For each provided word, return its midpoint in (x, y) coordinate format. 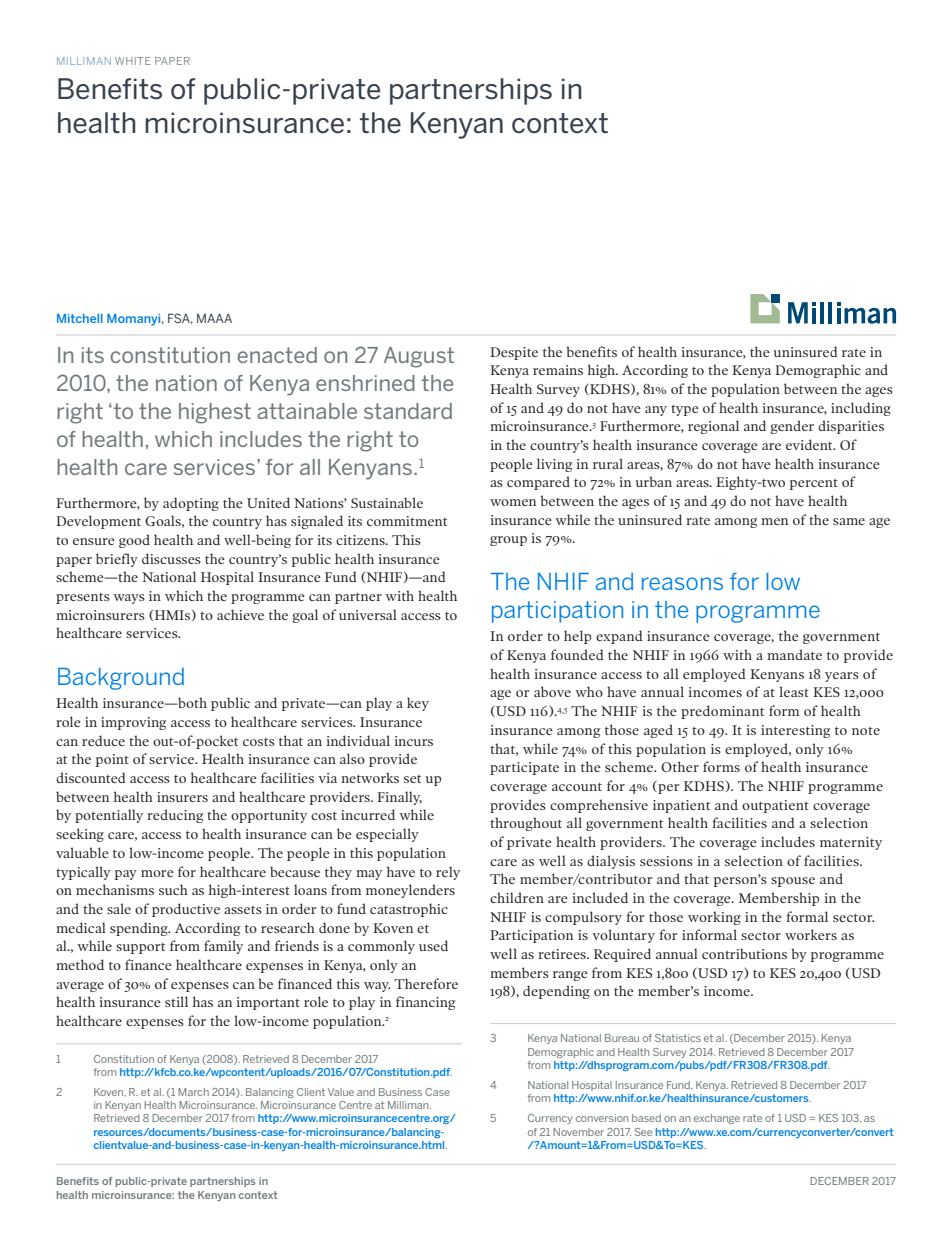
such (173, 889)
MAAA (214, 318)
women (513, 502)
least (794, 691)
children (517, 897)
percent (814, 484)
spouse (793, 882)
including (861, 409)
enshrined (365, 383)
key (418, 704)
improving (134, 723)
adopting (191, 504)
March (193, 1092)
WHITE (132, 61)
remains (558, 370)
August (419, 357)
